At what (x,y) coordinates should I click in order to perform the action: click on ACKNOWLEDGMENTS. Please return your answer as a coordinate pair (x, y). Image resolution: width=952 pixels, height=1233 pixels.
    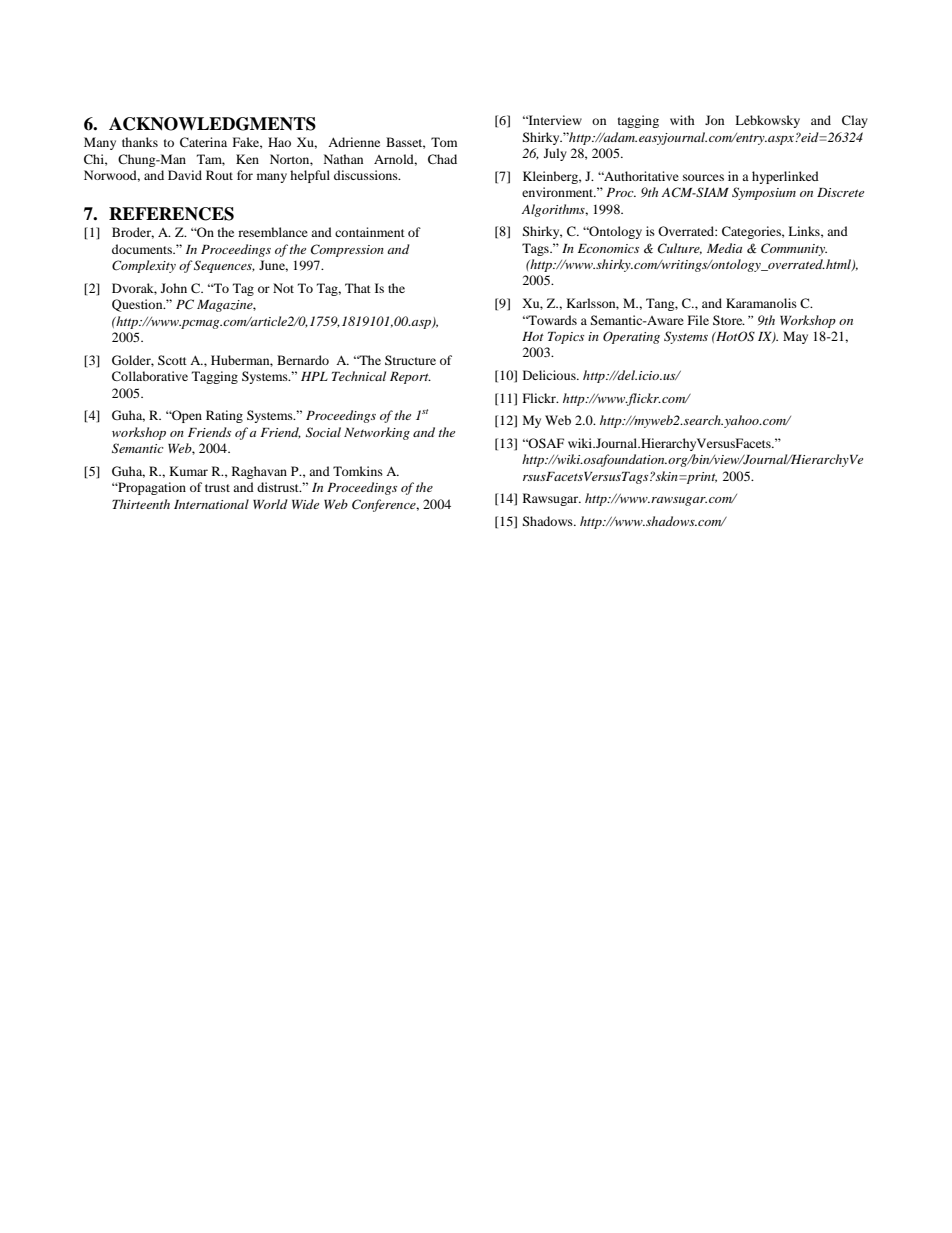
    Looking at the image, I should click on (212, 124).
